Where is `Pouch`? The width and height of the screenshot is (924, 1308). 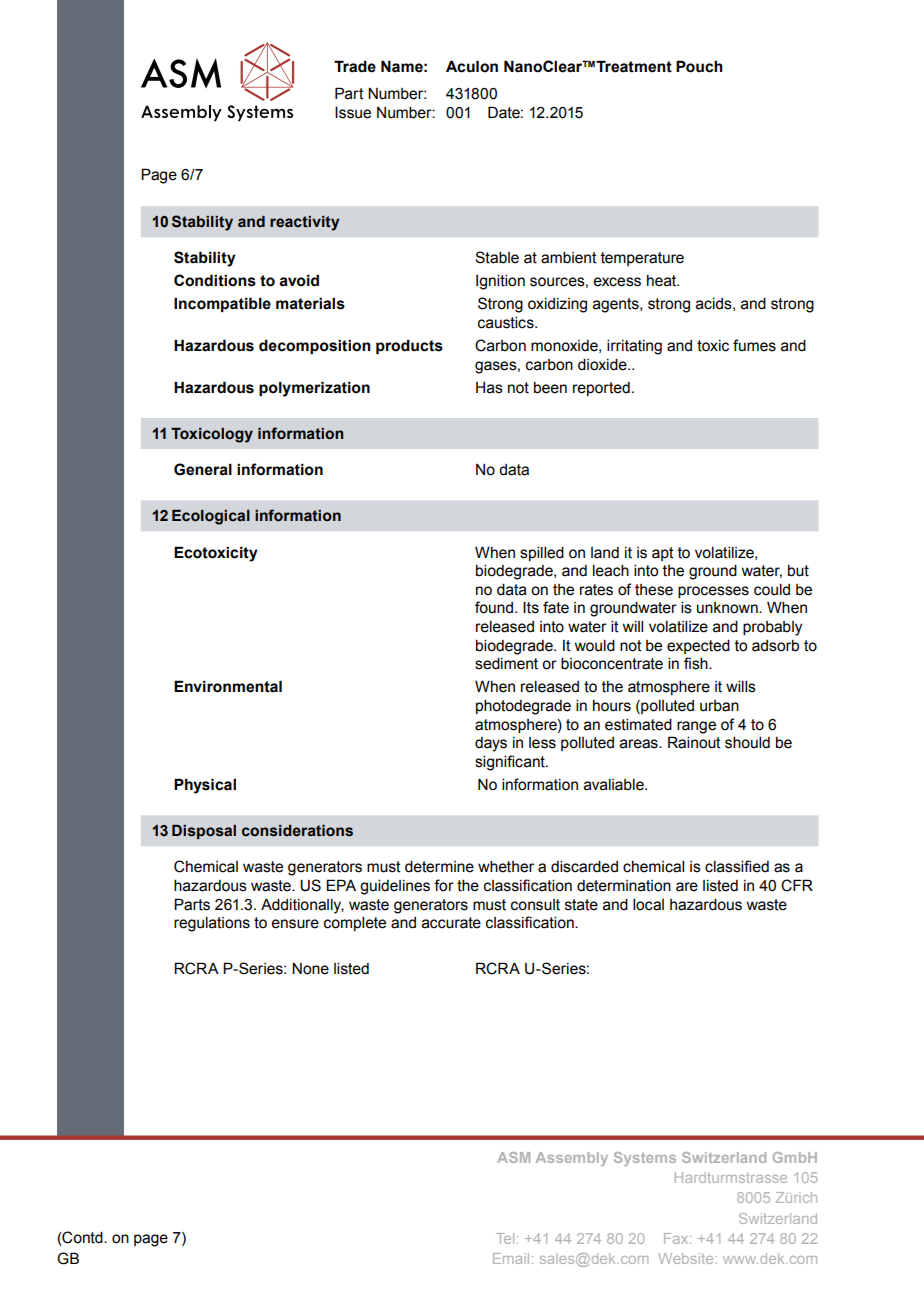
Pouch is located at coordinates (699, 66).
